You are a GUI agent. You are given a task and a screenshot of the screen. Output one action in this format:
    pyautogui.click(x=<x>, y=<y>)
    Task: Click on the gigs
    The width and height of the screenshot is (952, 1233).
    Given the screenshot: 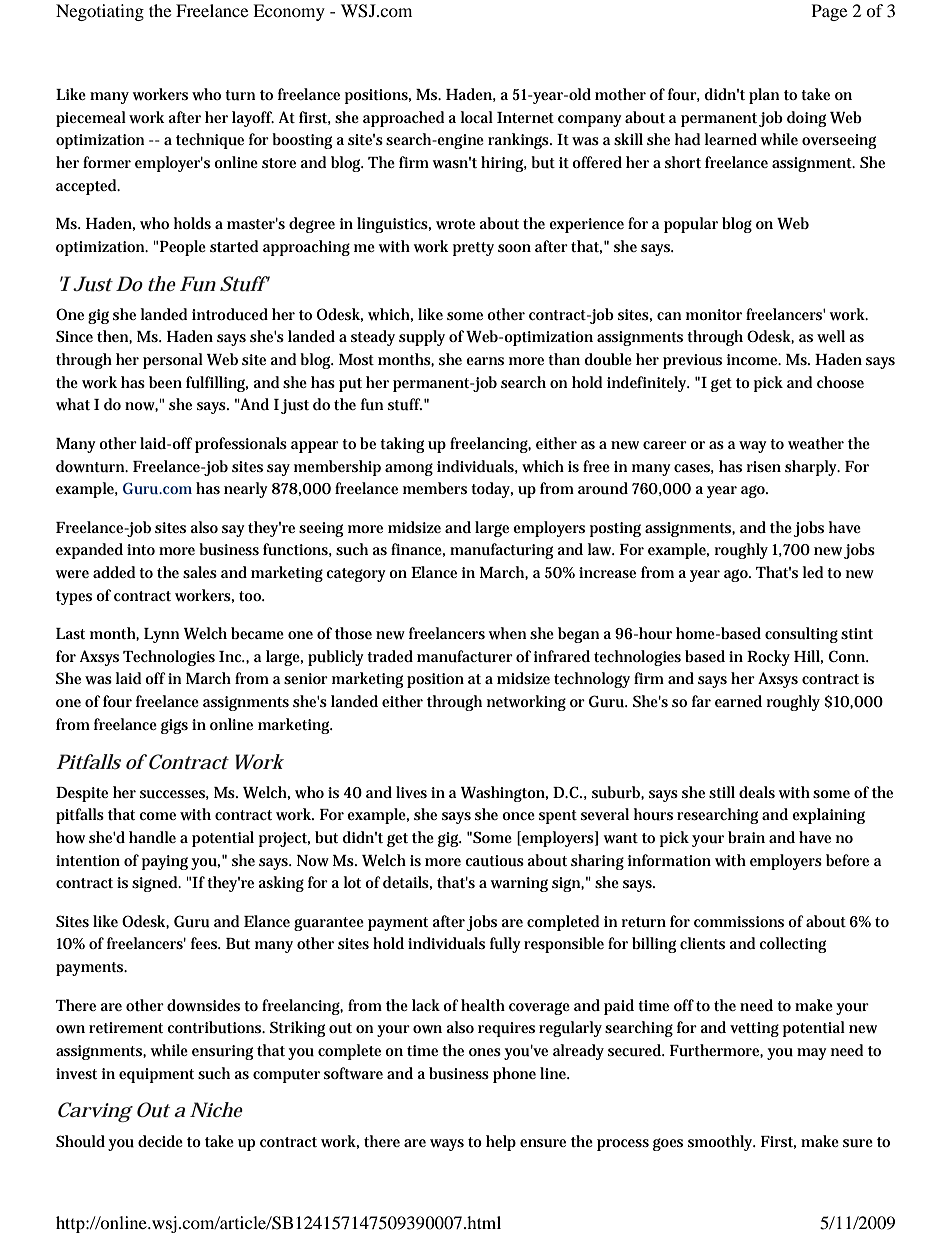 What is the action you would take?
    pyautogui.click(x=174, y=726)
